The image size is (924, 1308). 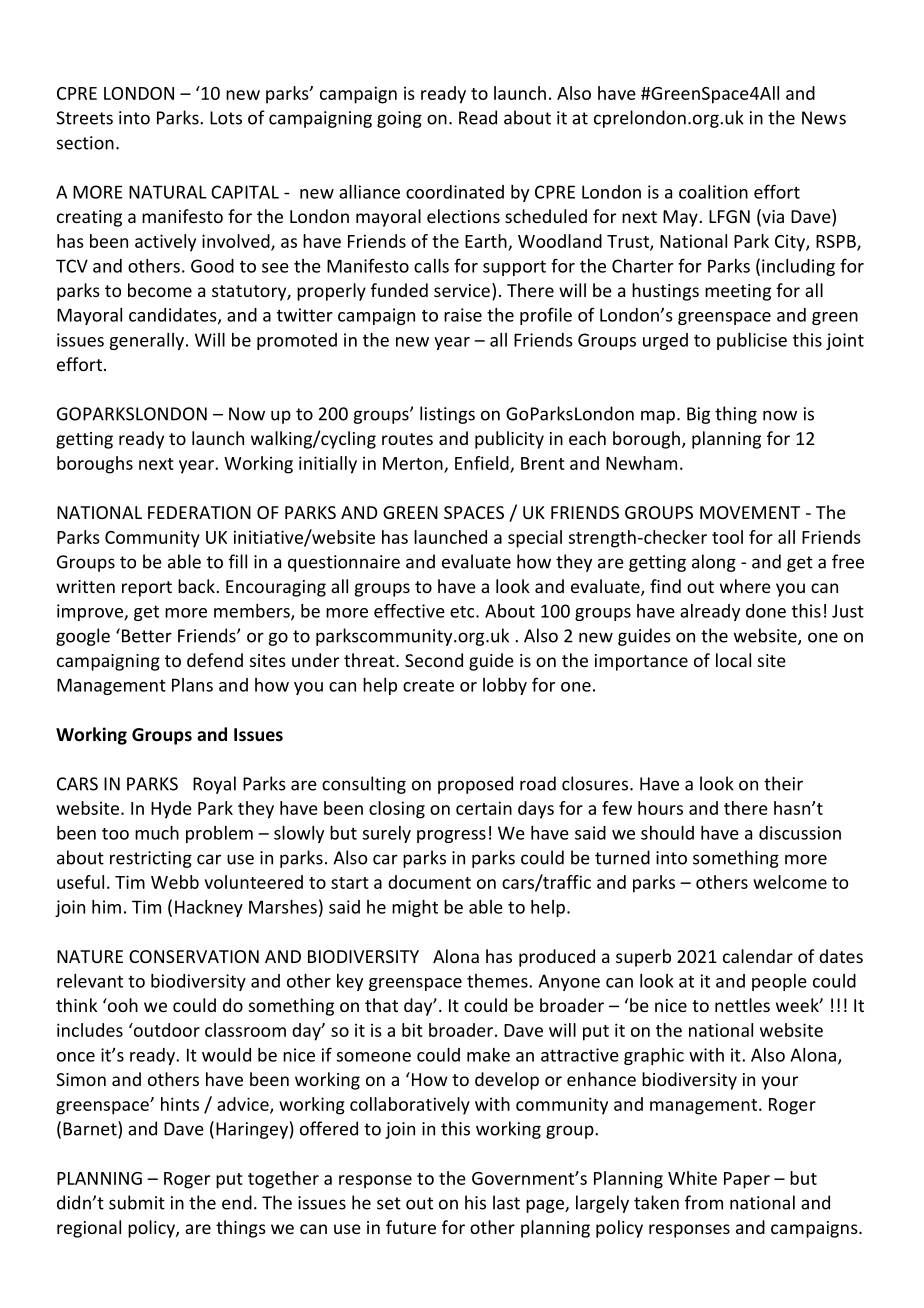 What do you see at coordinates (168, 192) in the image?
I see `NATURAL` at bounding box center [168, 192].
